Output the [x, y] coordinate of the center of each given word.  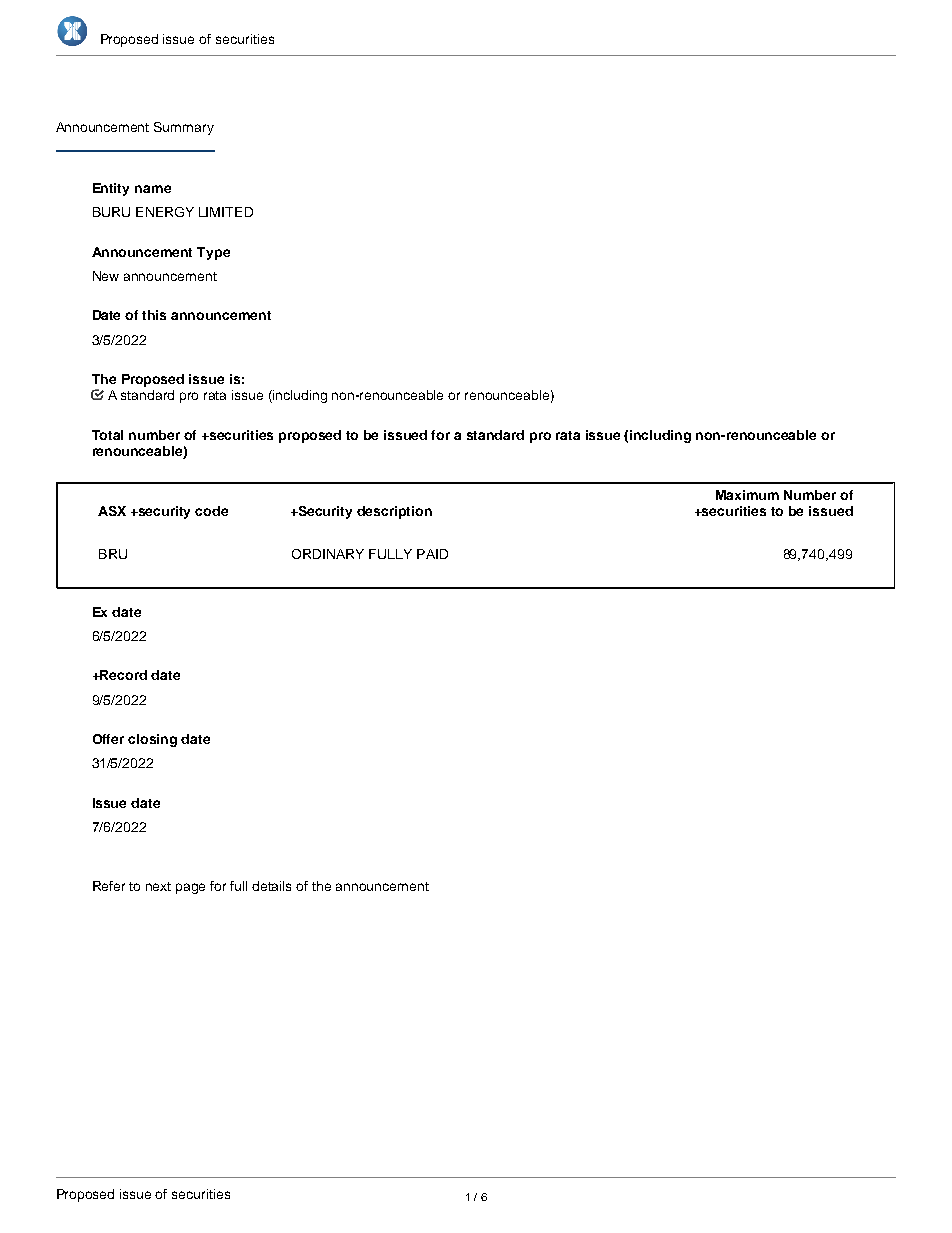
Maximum [747, 495]
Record [123, 675]
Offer [108, 739]
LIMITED [226, 212]
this [154, 315]
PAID [432, 554]
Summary [184, 128]
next [158, 886]
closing [152, 740]
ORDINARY [328, 554]
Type [213, 253]
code [211, 511]
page [190, 888]
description [394, 512]
